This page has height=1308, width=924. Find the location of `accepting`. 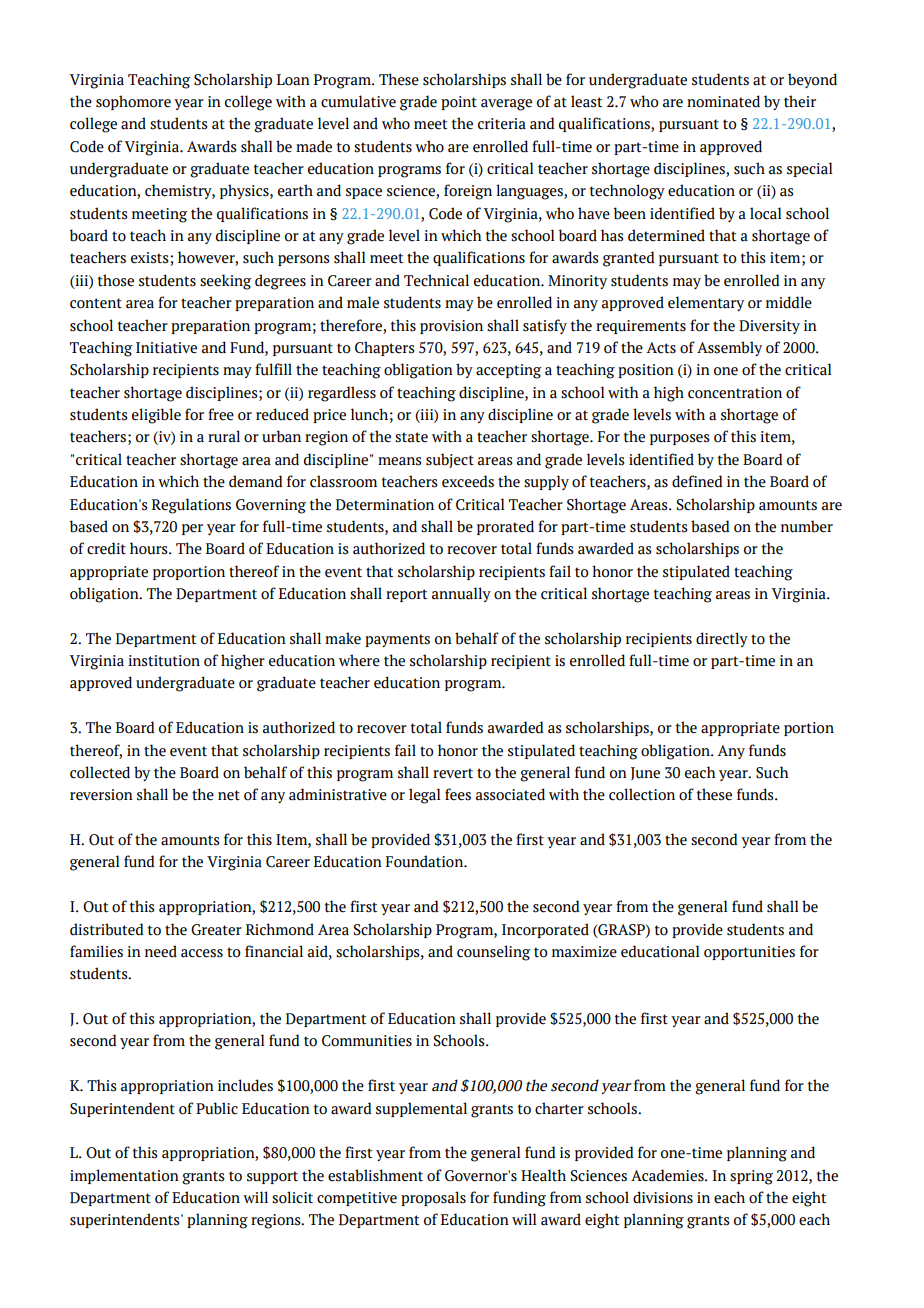

accepting is located at coordinates (508, 371).
